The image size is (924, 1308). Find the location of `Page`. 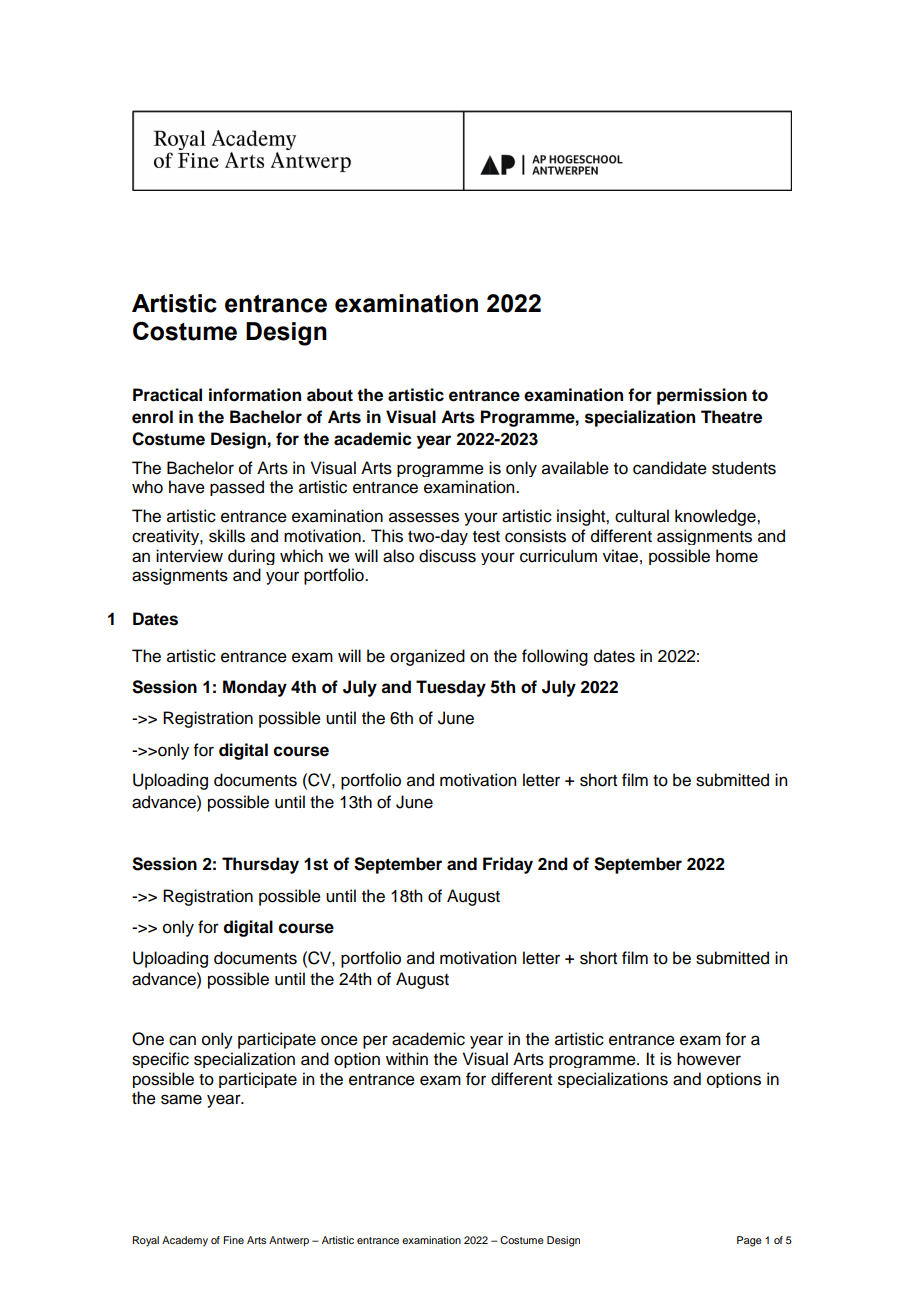

Page is located at coordinates (749, 1241).
